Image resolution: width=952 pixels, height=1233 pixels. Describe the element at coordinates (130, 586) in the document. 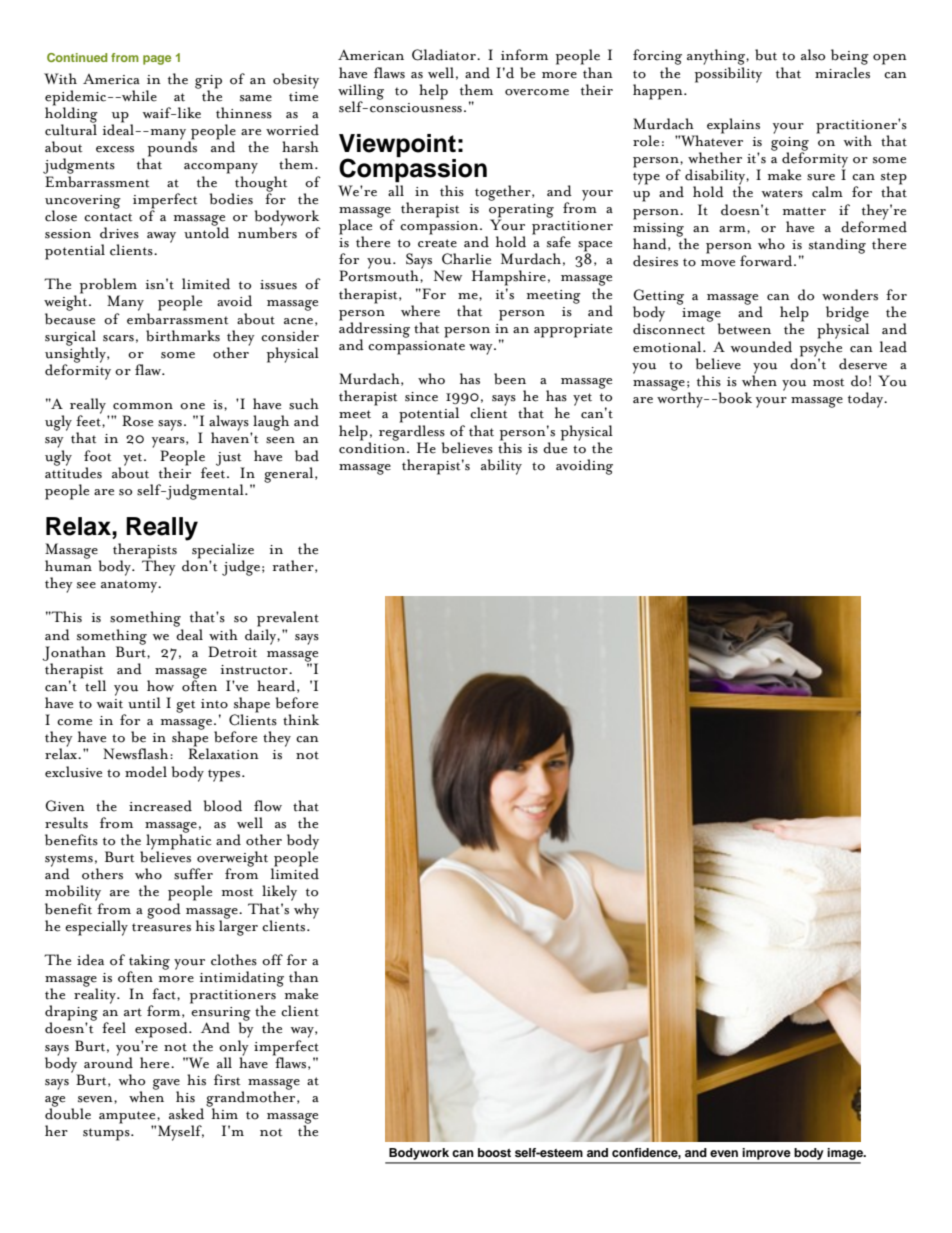

I see `anatomy` at that location.
